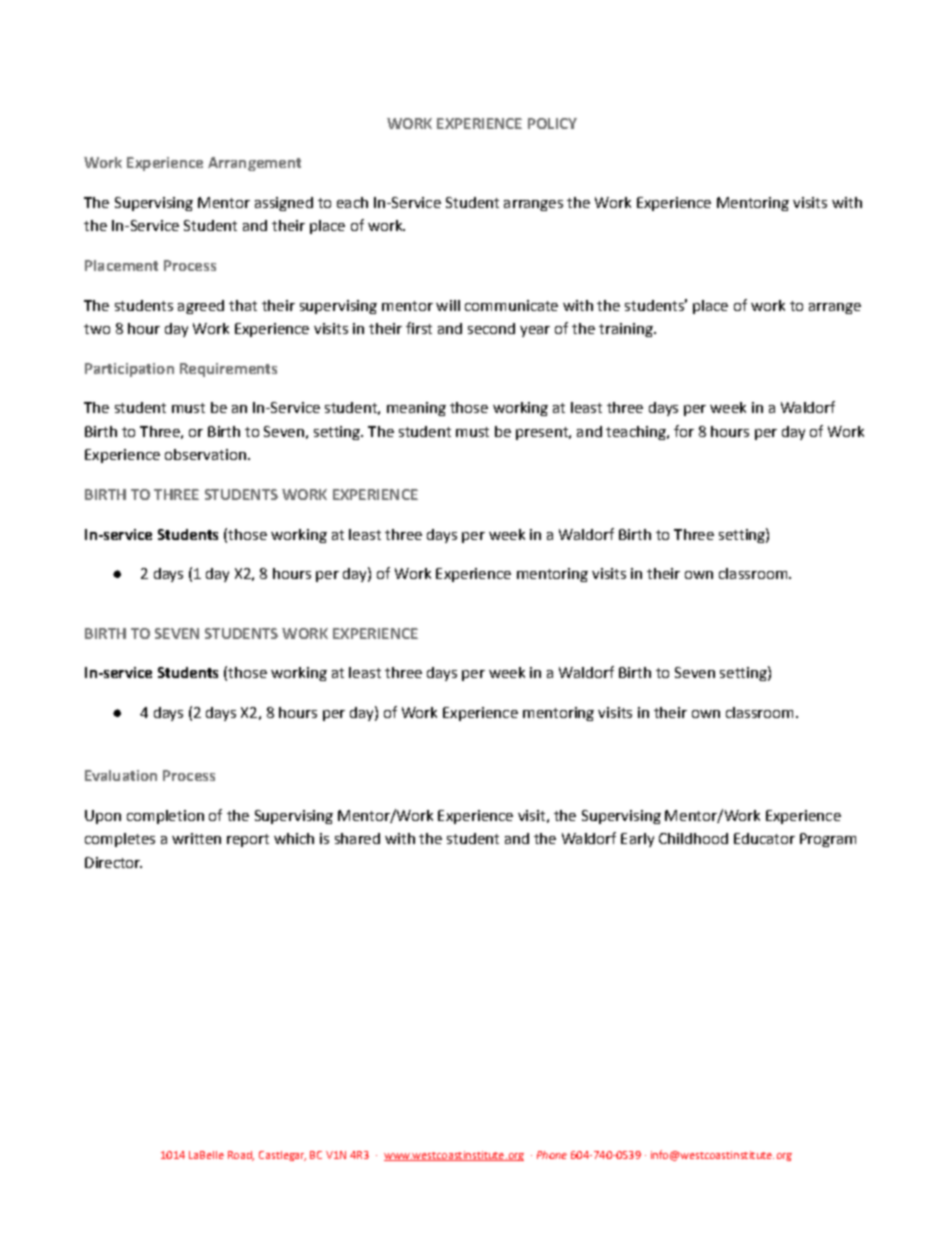 This image has height=1233, width=952. Describe the element at coordinates (282, 1156) in the image. I see `Castlegar` at that location.
